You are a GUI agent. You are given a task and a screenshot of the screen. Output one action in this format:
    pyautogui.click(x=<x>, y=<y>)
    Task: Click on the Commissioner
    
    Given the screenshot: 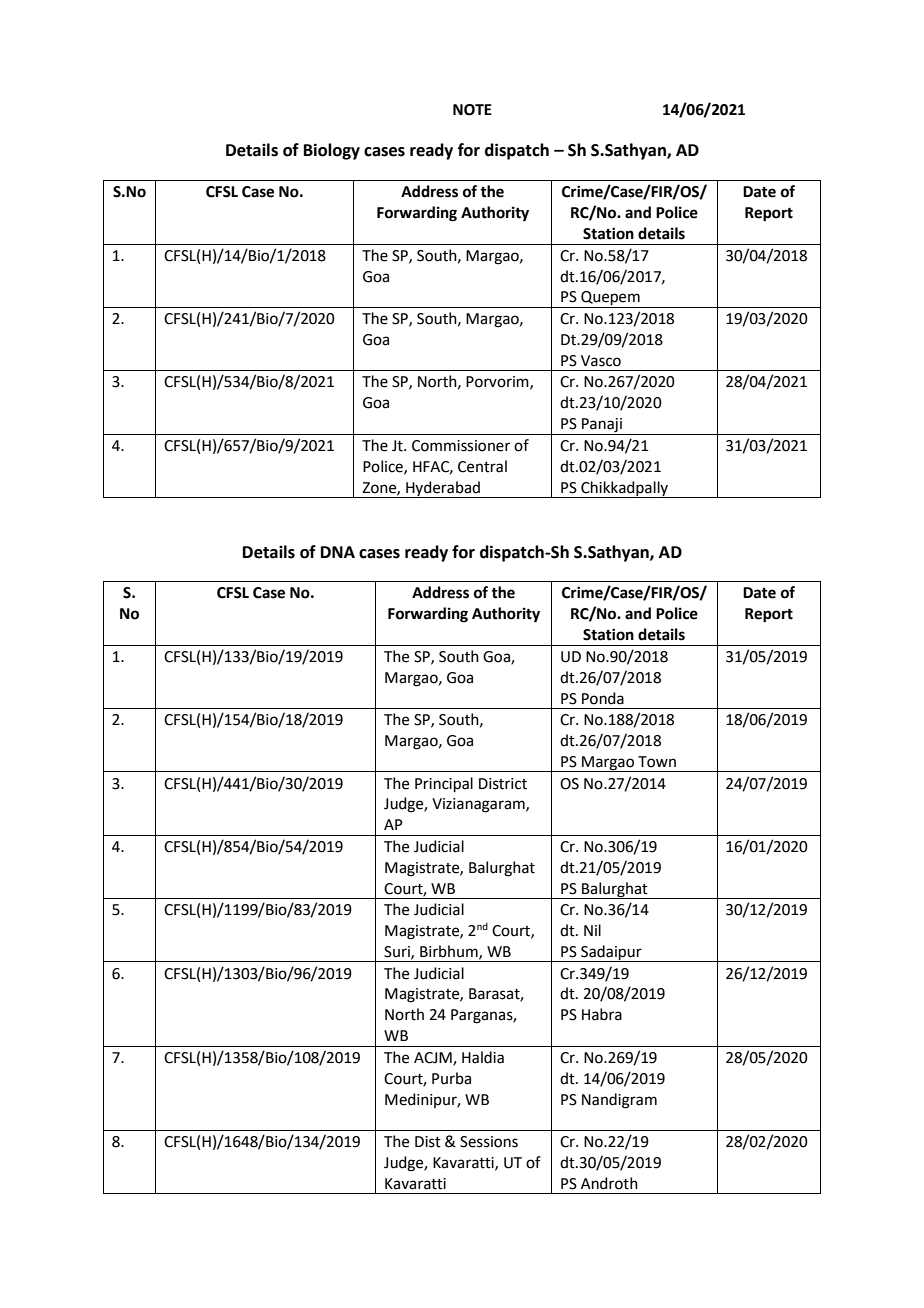 What is the action you would take?
    pyautogui.click(x=461, y=446)
